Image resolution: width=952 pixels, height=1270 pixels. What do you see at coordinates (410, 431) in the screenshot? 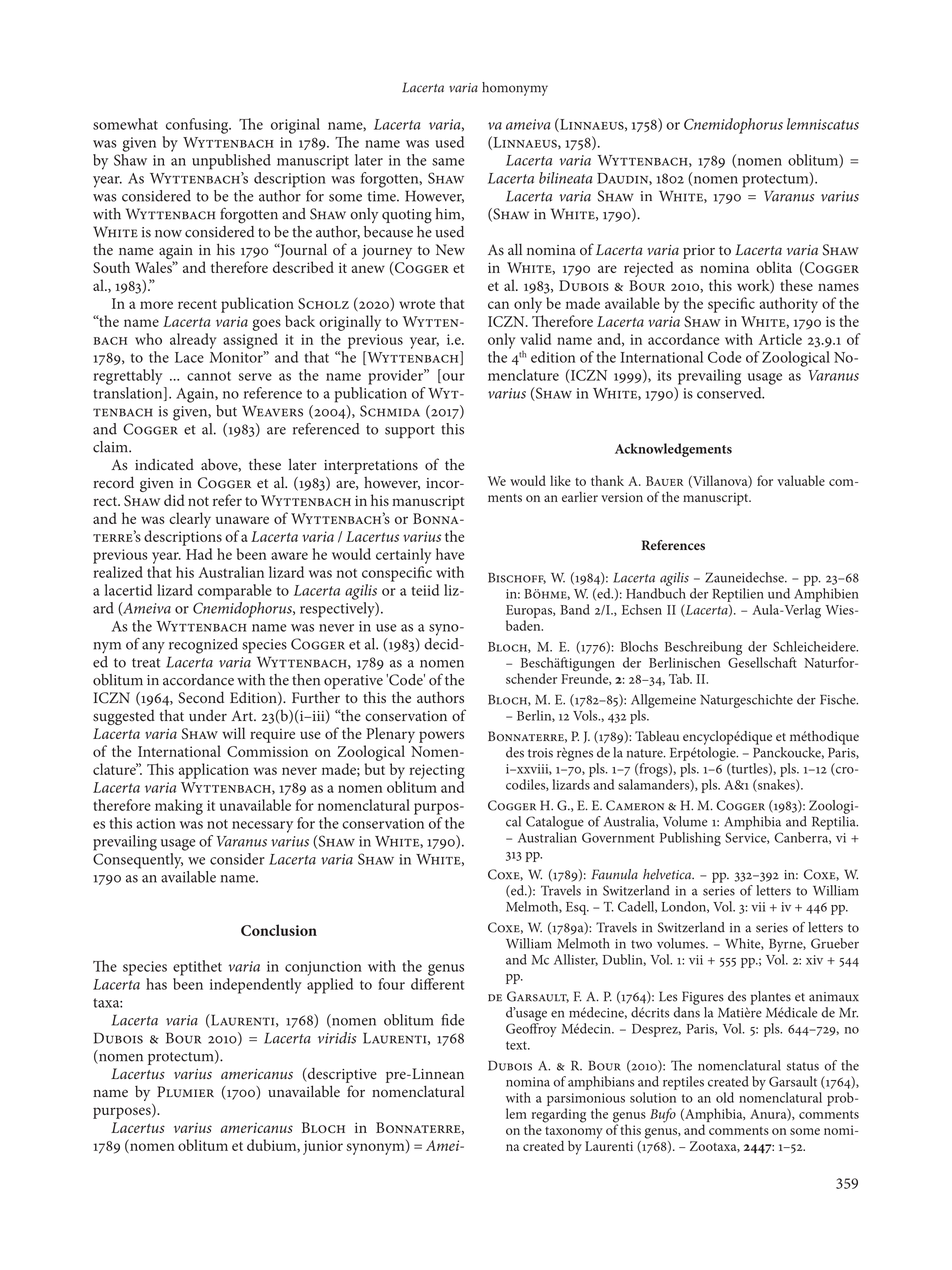
I see `support` at bounding box center [410, 431].
